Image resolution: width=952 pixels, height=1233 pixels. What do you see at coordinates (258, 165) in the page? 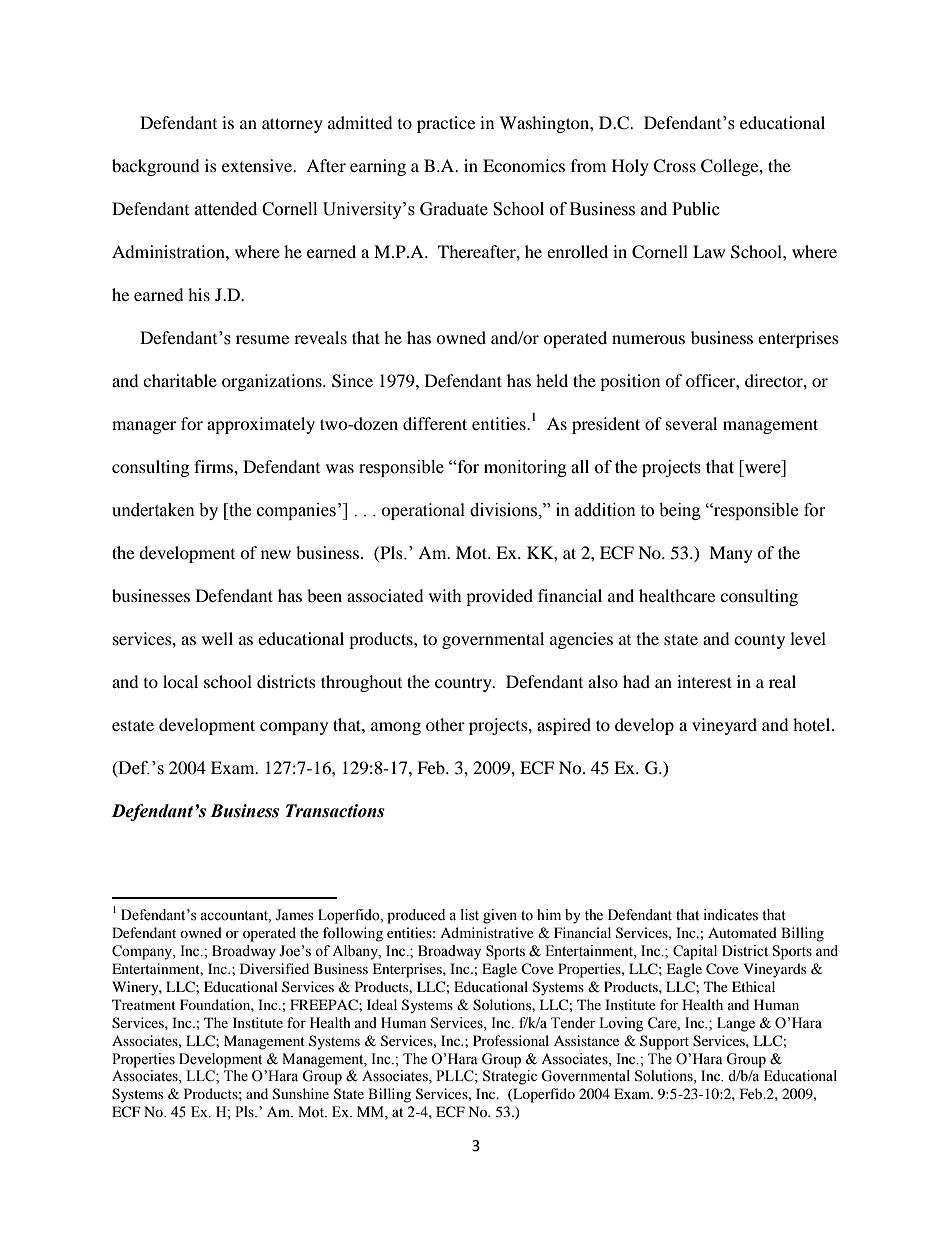
I see `extensive` at bounding box center [258, 165].
